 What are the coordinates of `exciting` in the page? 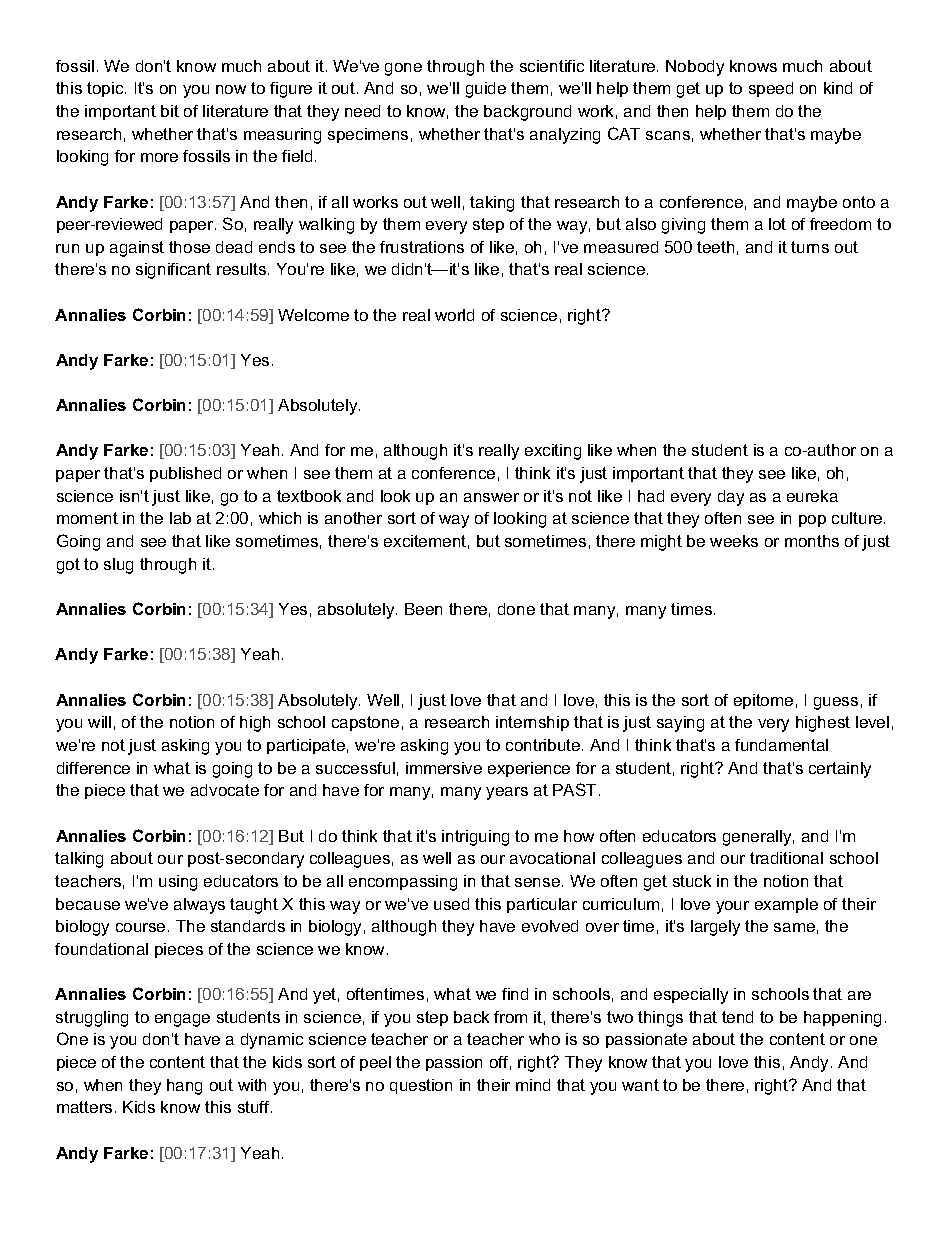 It's located at (553, 452).
